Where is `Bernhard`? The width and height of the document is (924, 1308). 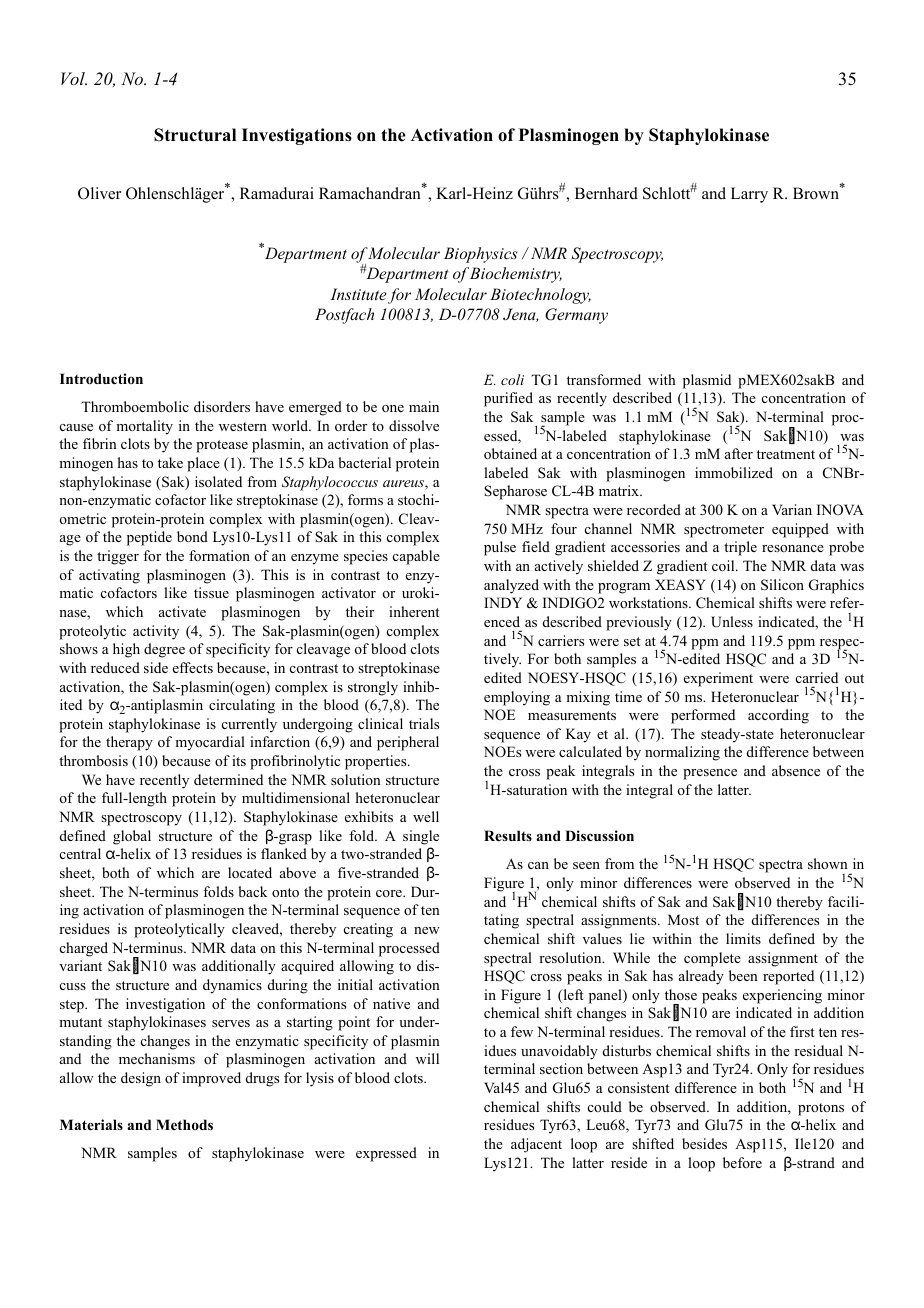 Bernhard is located at coordinates (606, 193).
